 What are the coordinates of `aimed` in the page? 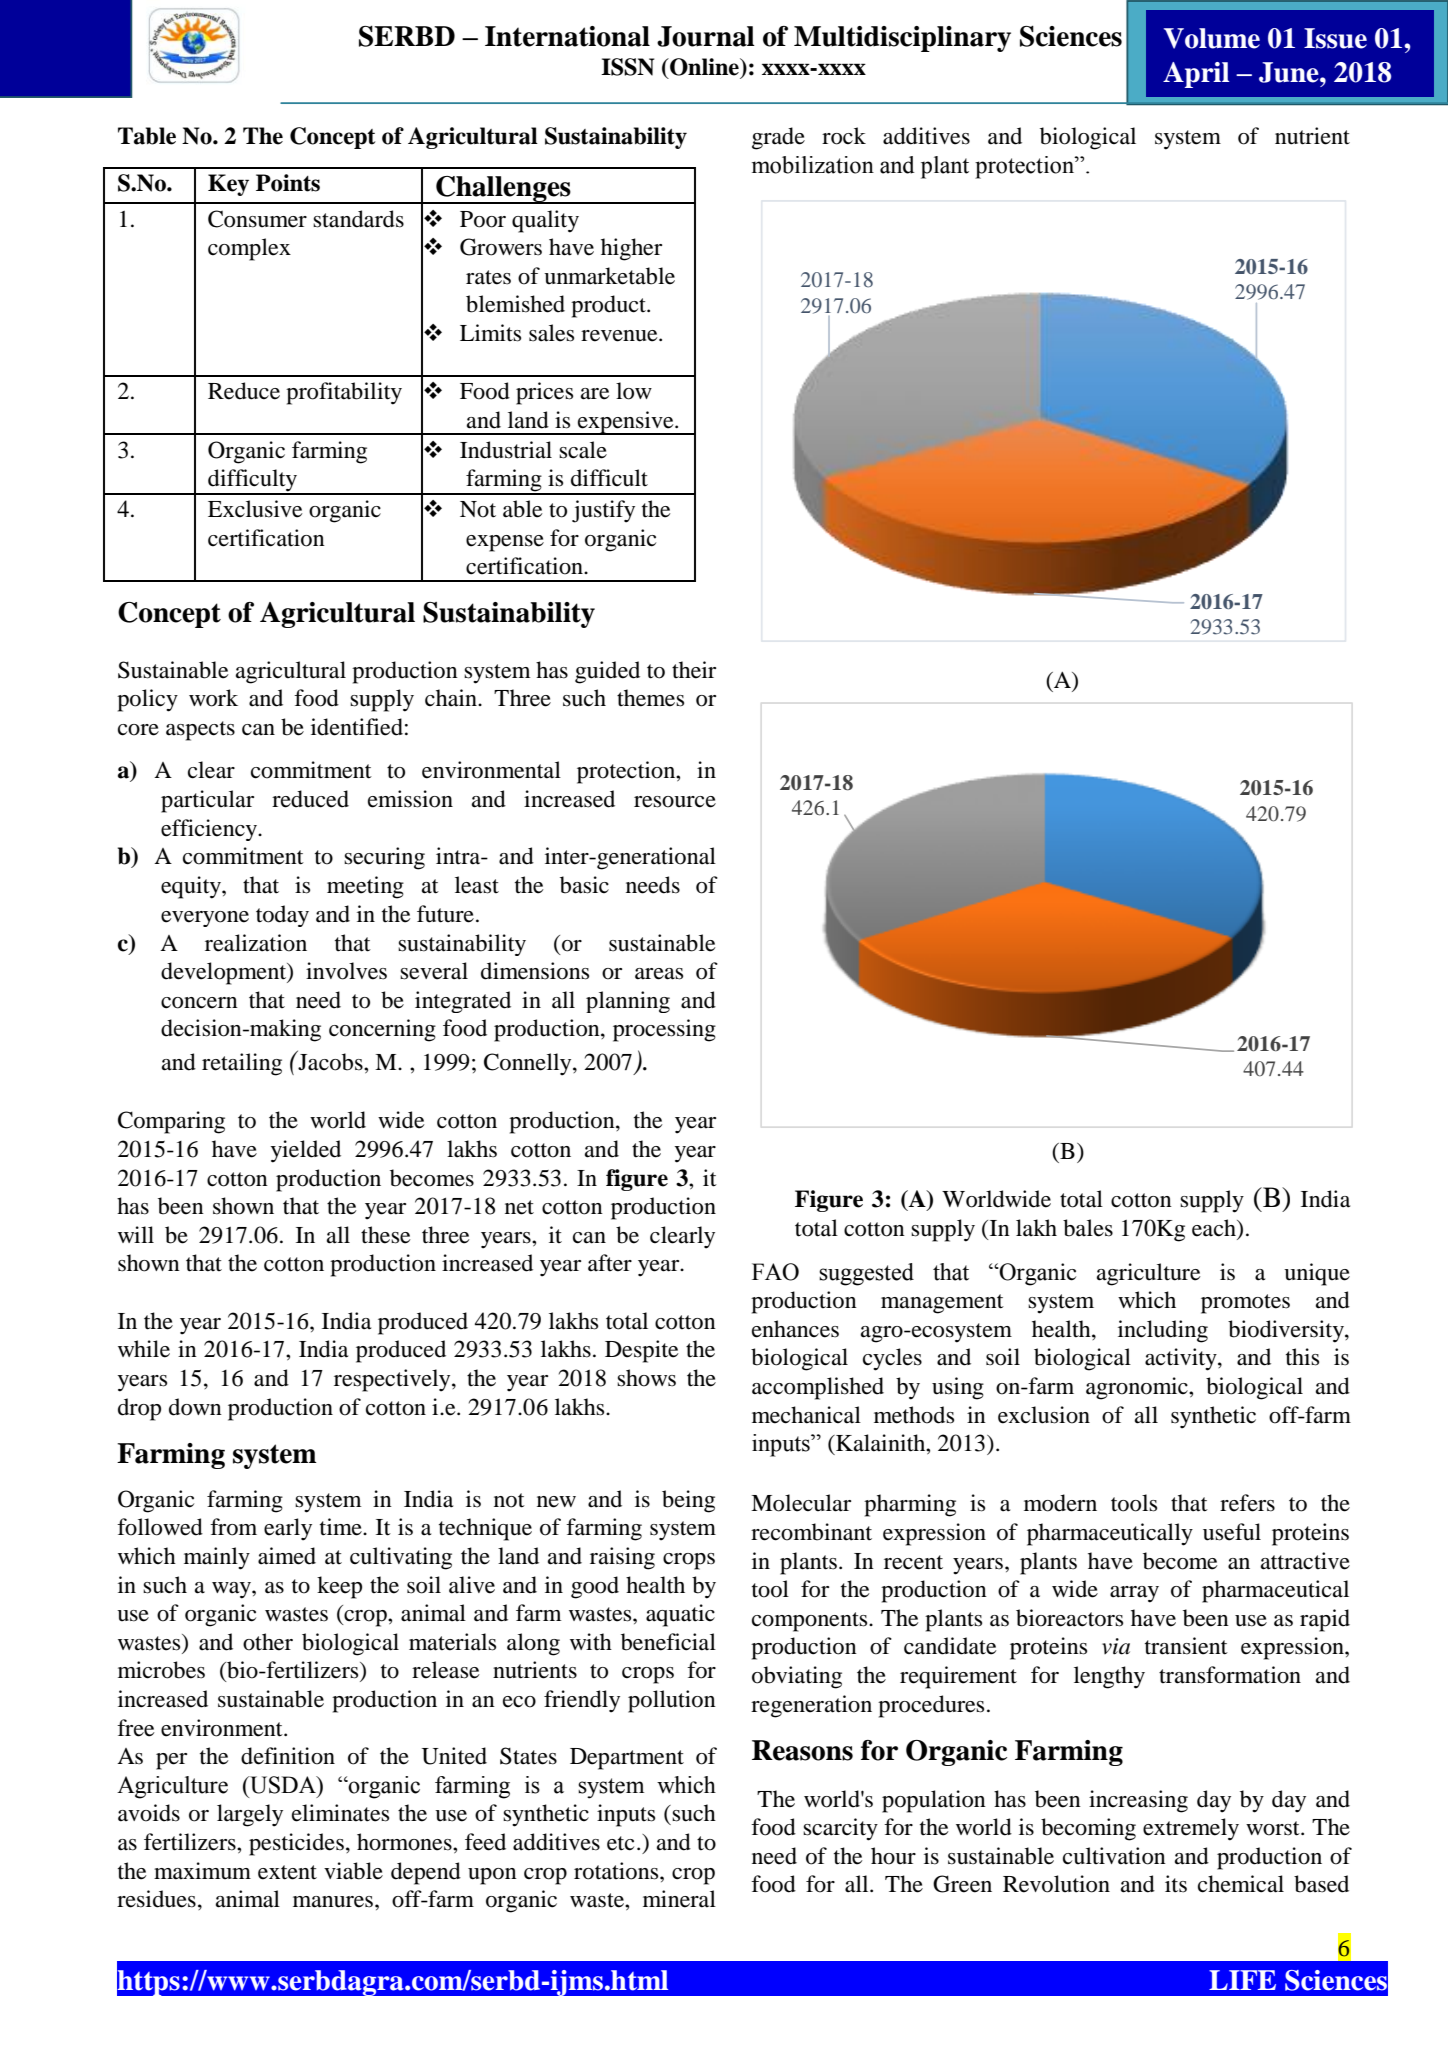 It's located at (287, 1556).
